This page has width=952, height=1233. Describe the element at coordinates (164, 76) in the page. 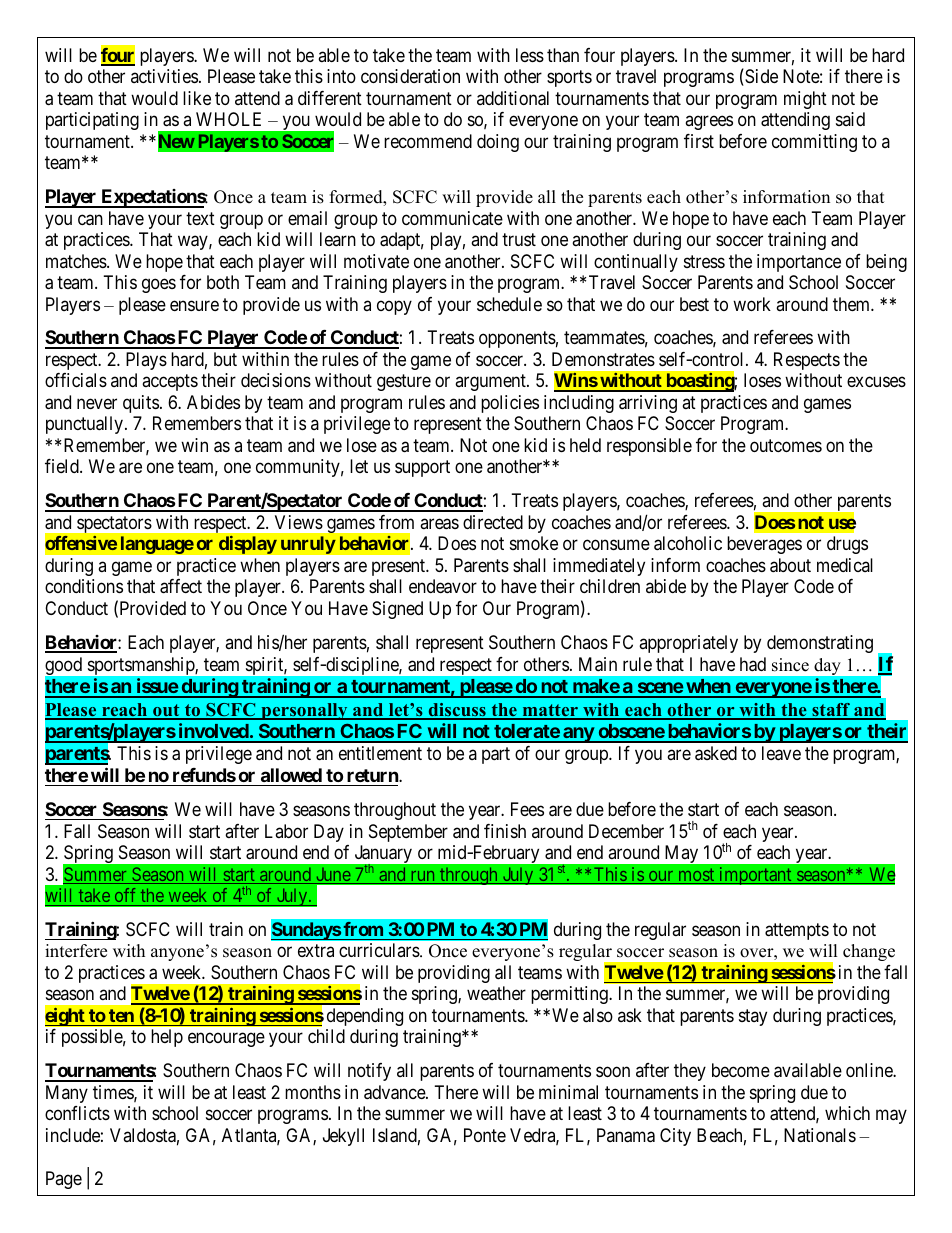

I see `activities` at that location.
